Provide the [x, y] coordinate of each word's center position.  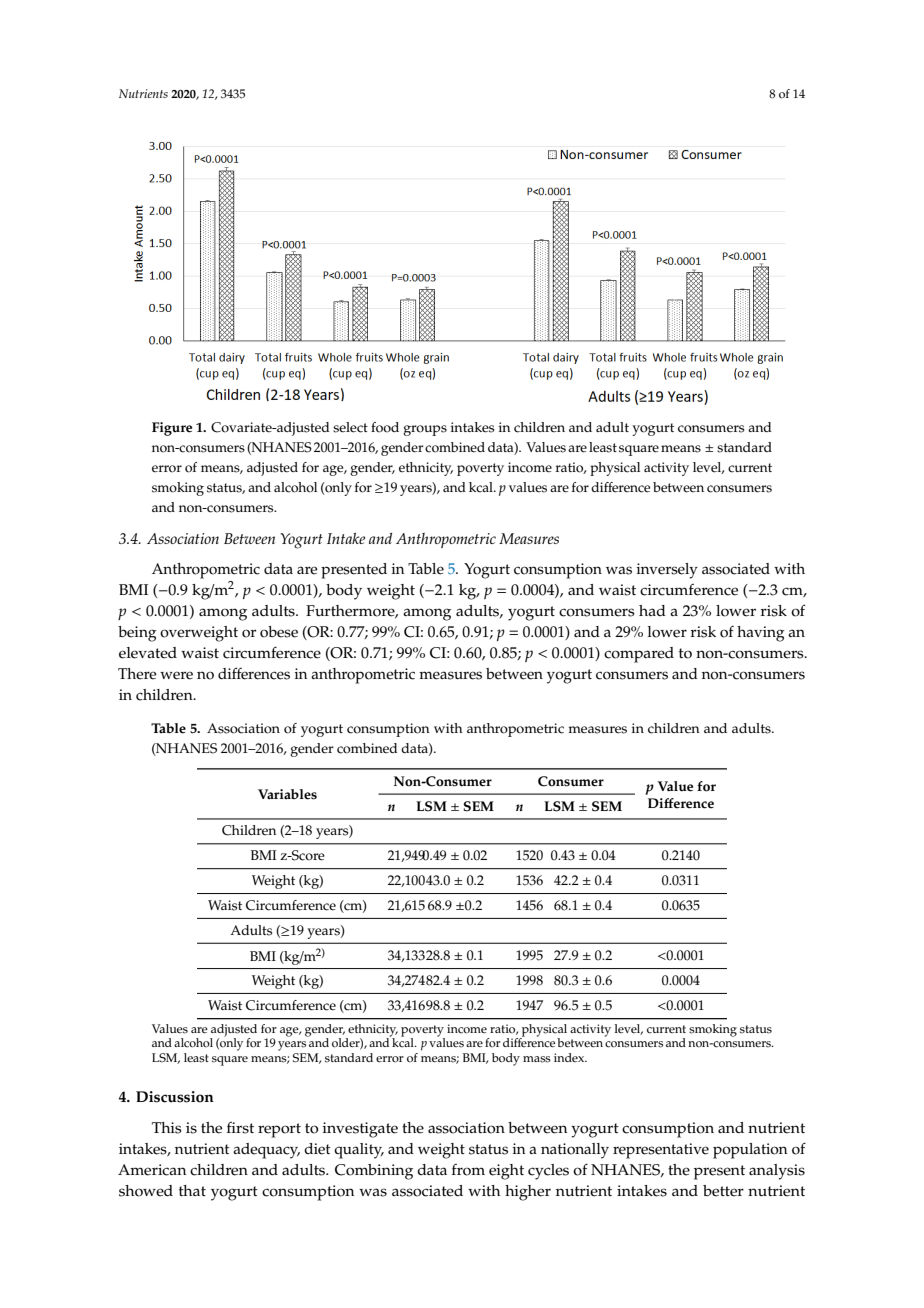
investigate [360, 1130]
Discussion [175, 1097]
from [468, 1170]
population [750, 1151]
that [192, 1190]
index [570, 1057]
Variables [287, 794]
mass [537, 1059]
